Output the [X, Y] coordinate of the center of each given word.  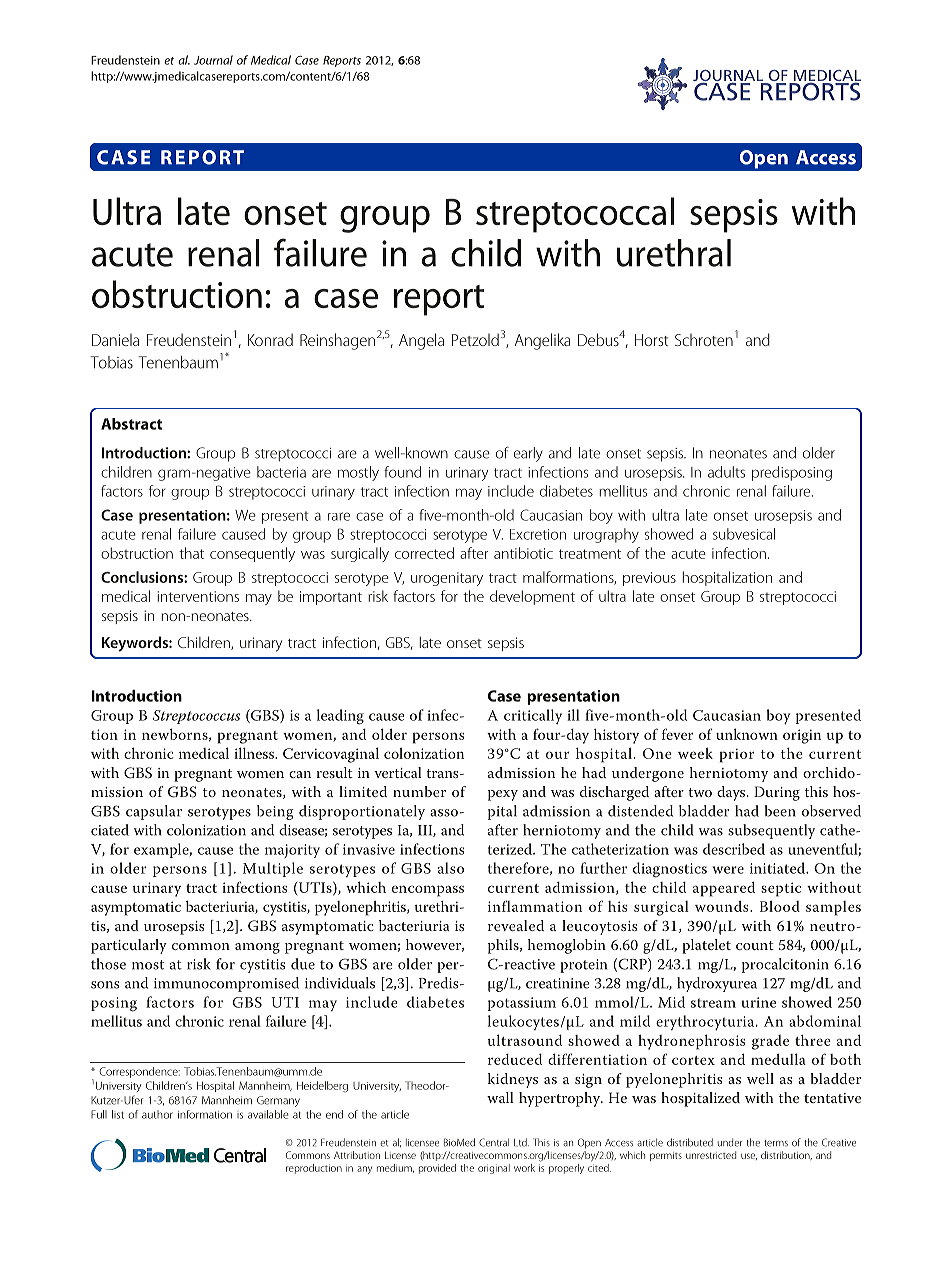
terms [776, 1143]
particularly [129, 946]
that [191, 553]
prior [737, 755]
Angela [421, 341]
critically [533, 716]
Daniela [115, 340]
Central [494, 1142]
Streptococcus [196, 717]
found [402, 472]
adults [726, 472]
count [755, 945]
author [157, 1114]
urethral [674, 253]
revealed [516, 925]
